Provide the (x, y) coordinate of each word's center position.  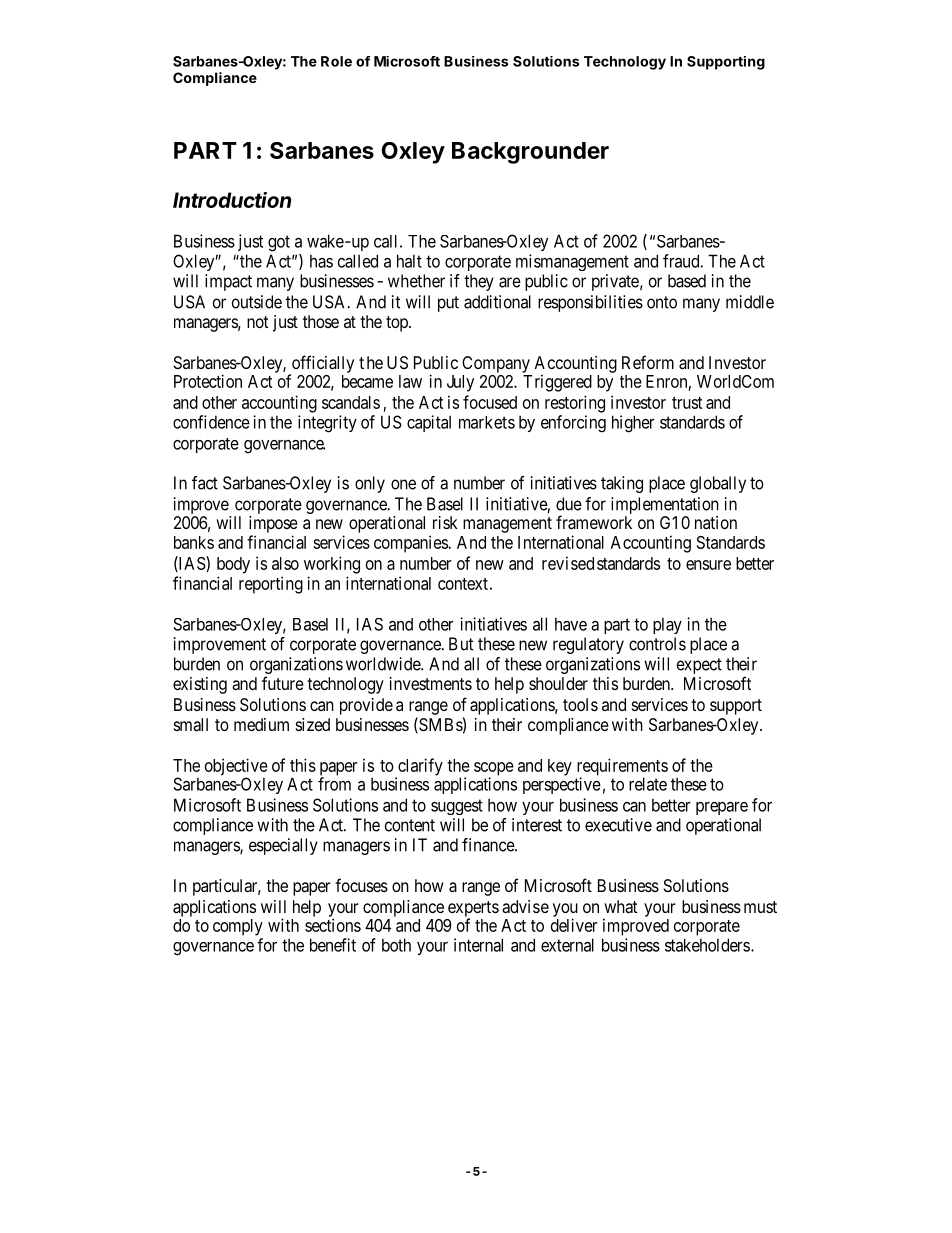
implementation (665, 505)
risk (445, 522)
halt (409, 261)
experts (473, 910)
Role (336, 61)
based (687, 281)
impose (273, 524)
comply (238, 927)
